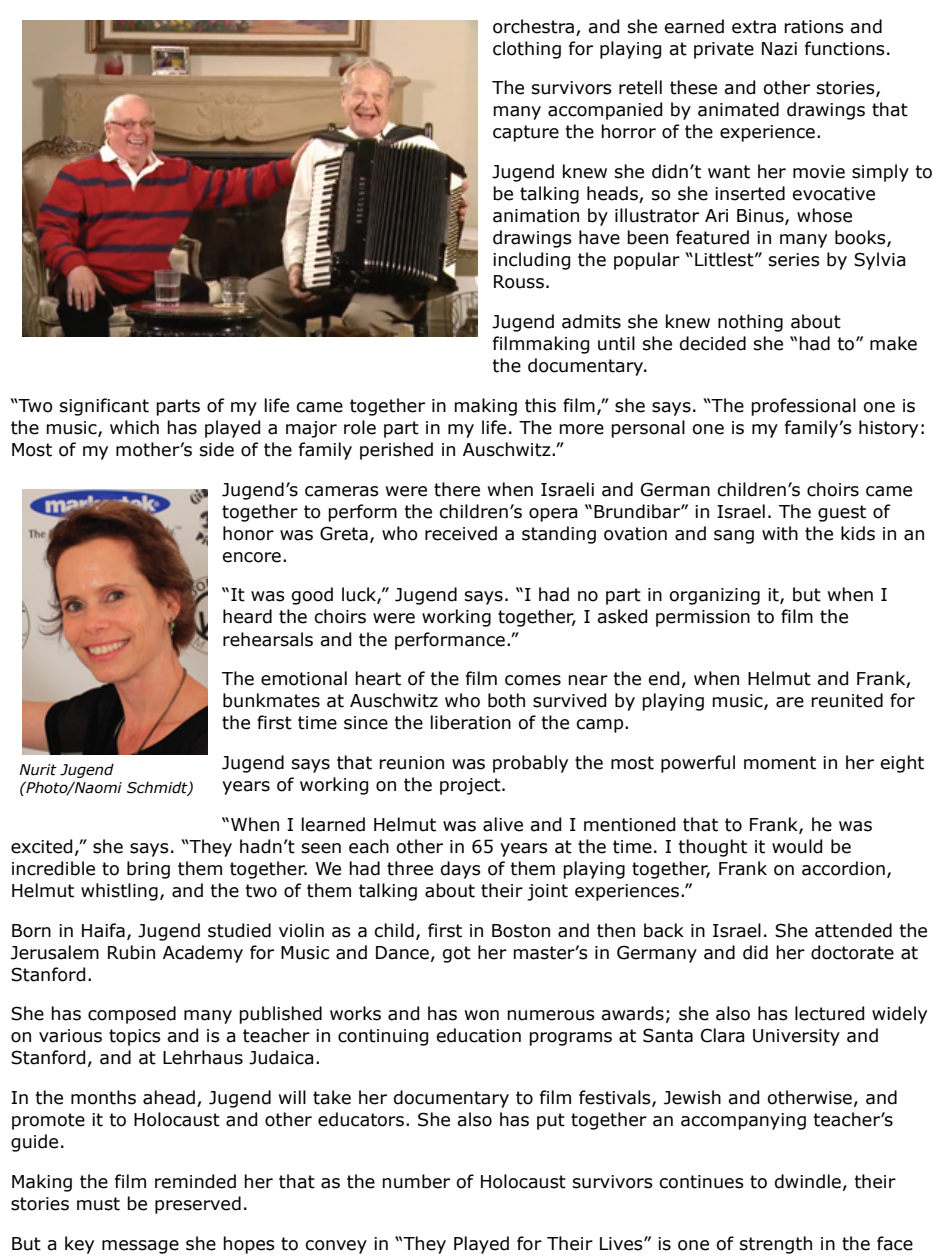  What do you see at coordinates (148, 870) in the screenshot?
I see `bring` at bounding box center [148, 870].
